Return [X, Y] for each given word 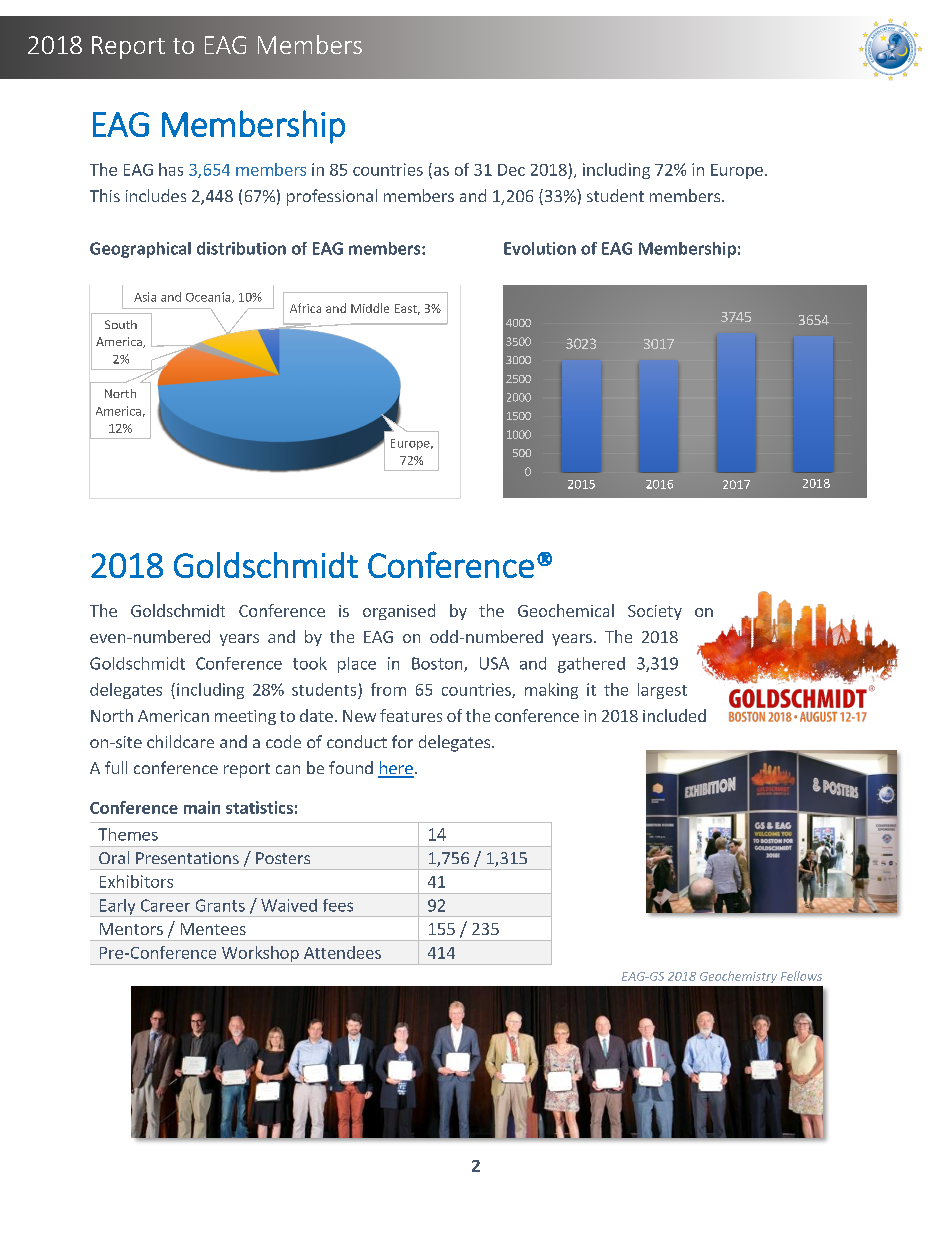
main [202, 807]
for [402, 741]
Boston [438, 664]
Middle [370, 308]
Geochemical [566, 610]
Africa [305, 308]
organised [399, 612]
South [121, 324]
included [674, 715]
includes [156, 195]
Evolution [540, 248]
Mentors [131, 929]
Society [655, 612]
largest [662, 691]
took [310, 663]
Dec [511, 170]
